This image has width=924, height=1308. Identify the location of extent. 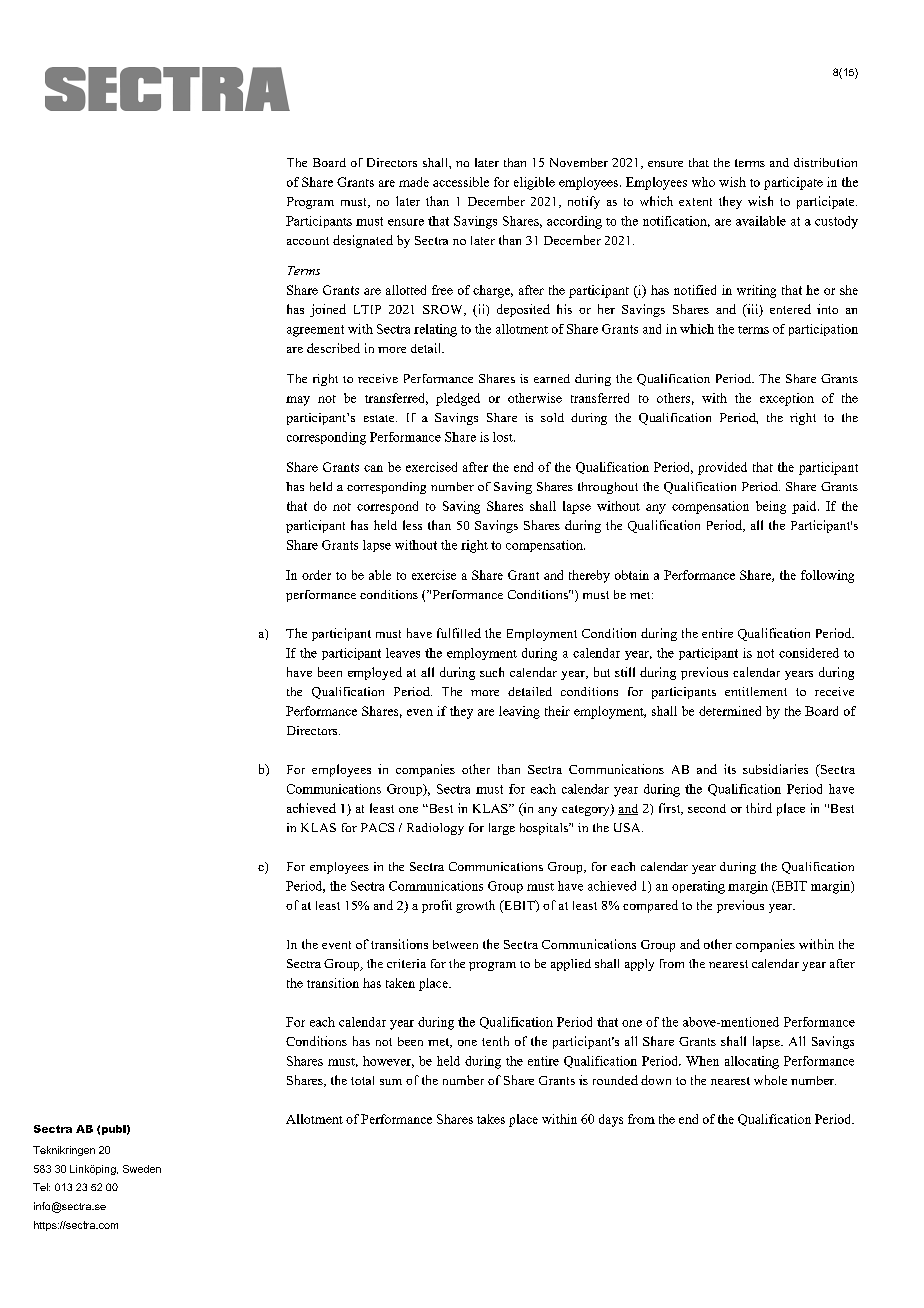
(695, 202).
